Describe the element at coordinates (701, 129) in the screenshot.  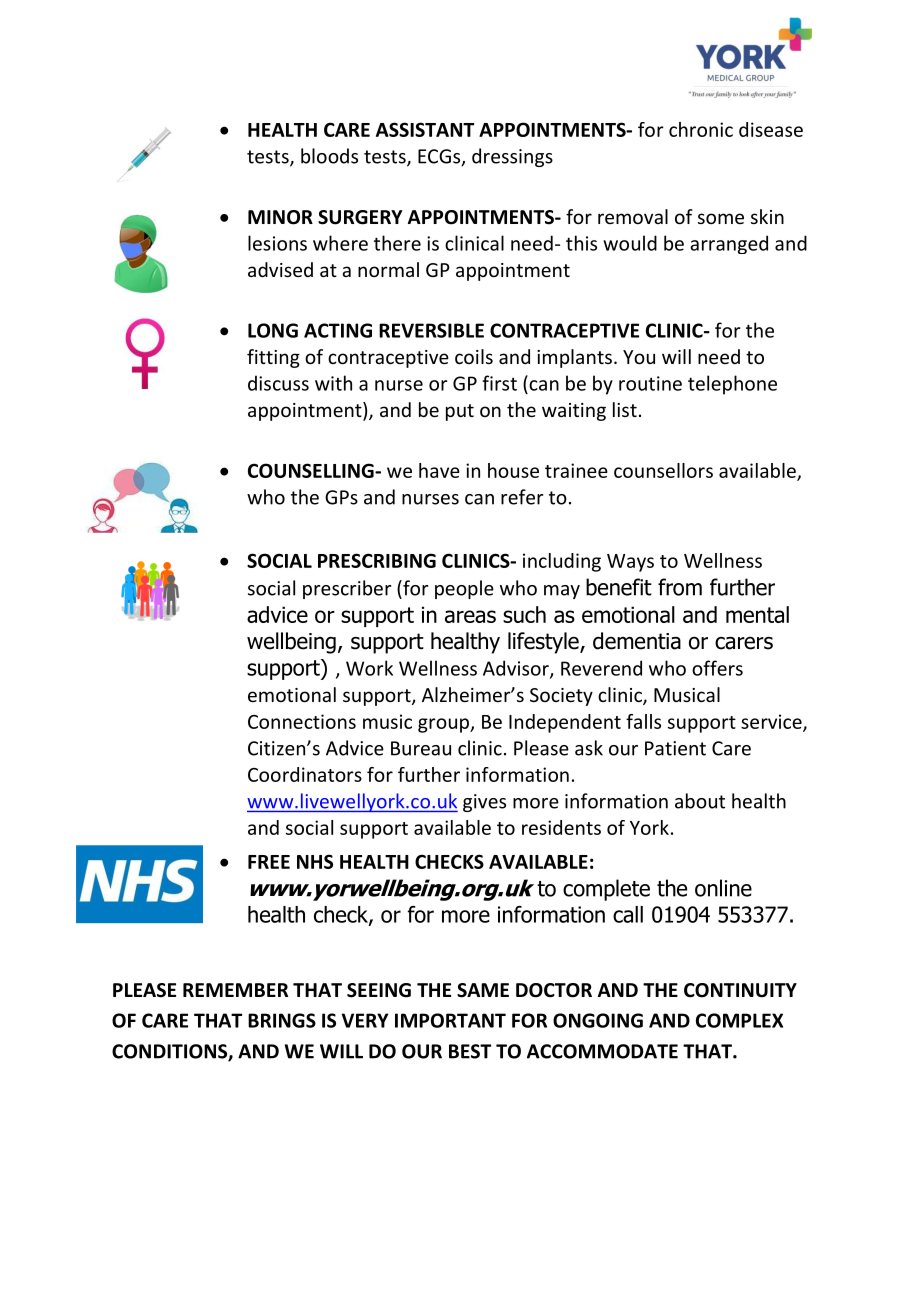
I see `chronic` at that location.
